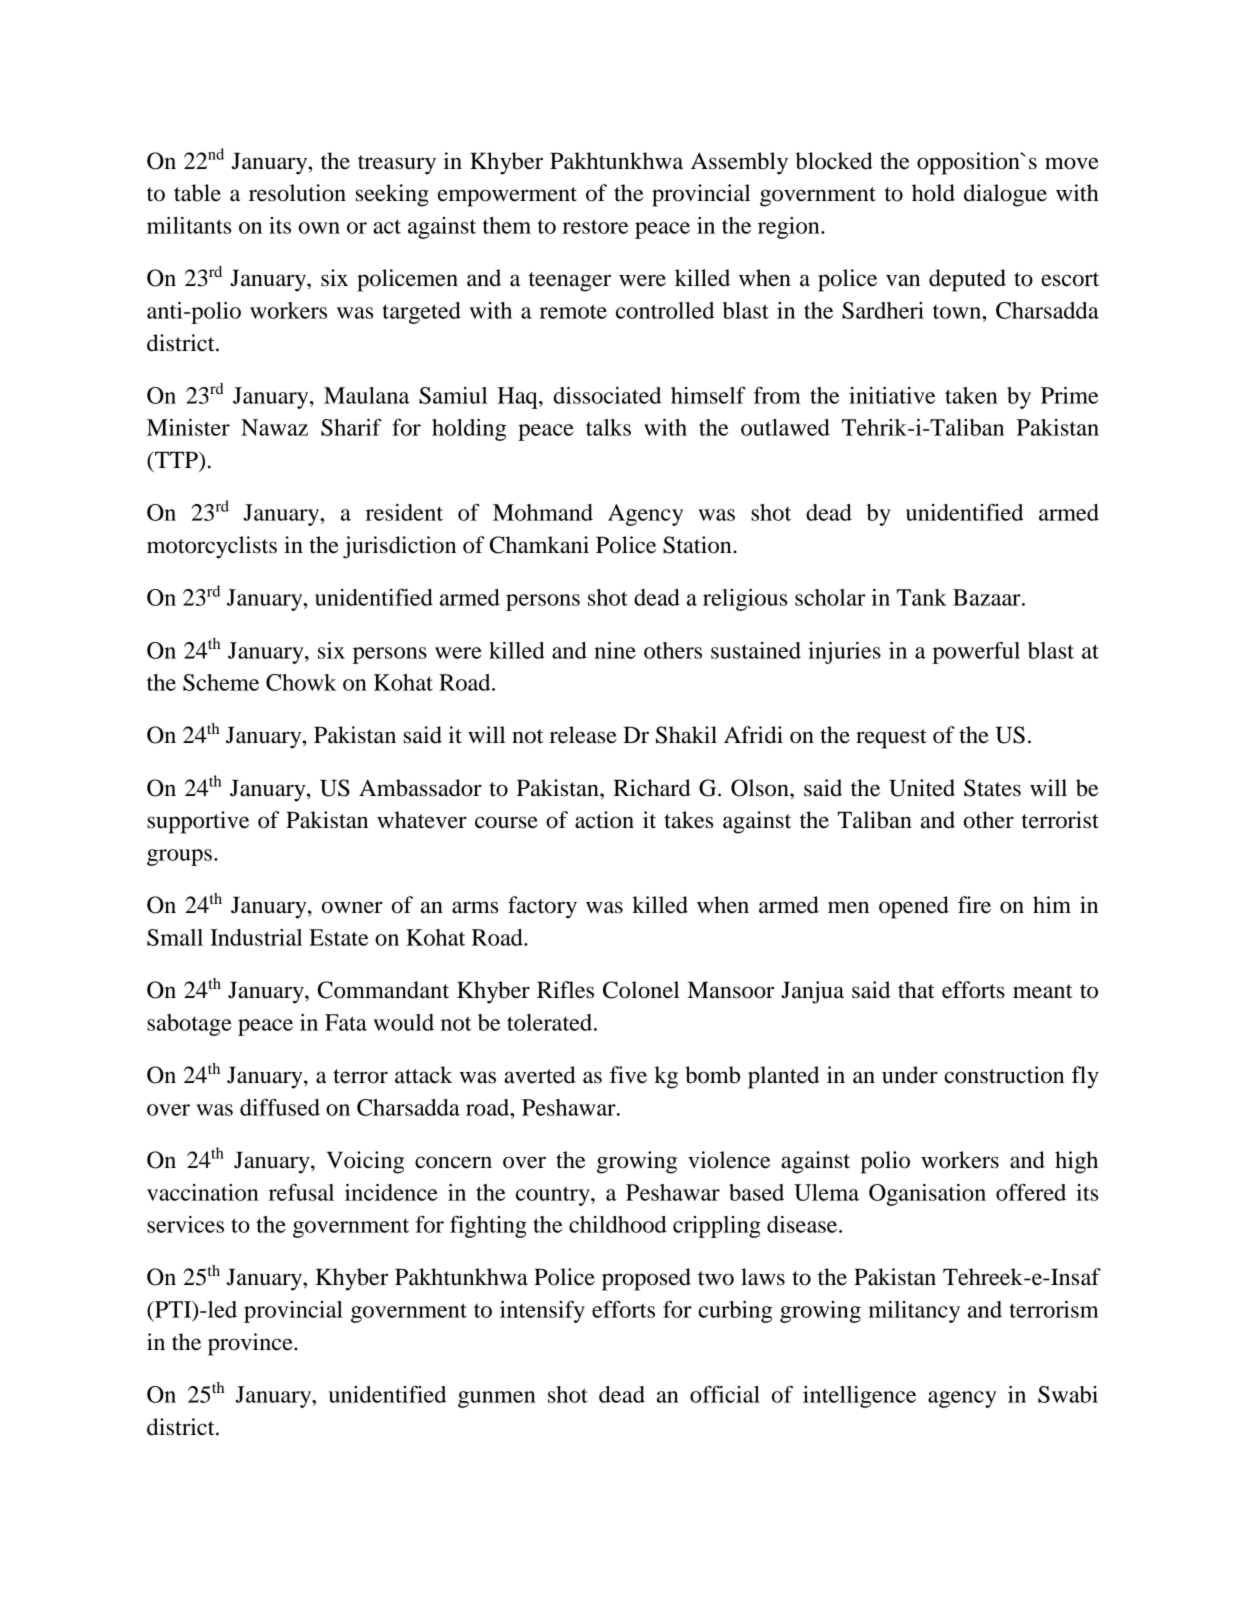 The image size is (1246, 1612). What do you see at coordinates (595, 226) in the screenshot?
I see `restore` at bounding box center [595, 226].
